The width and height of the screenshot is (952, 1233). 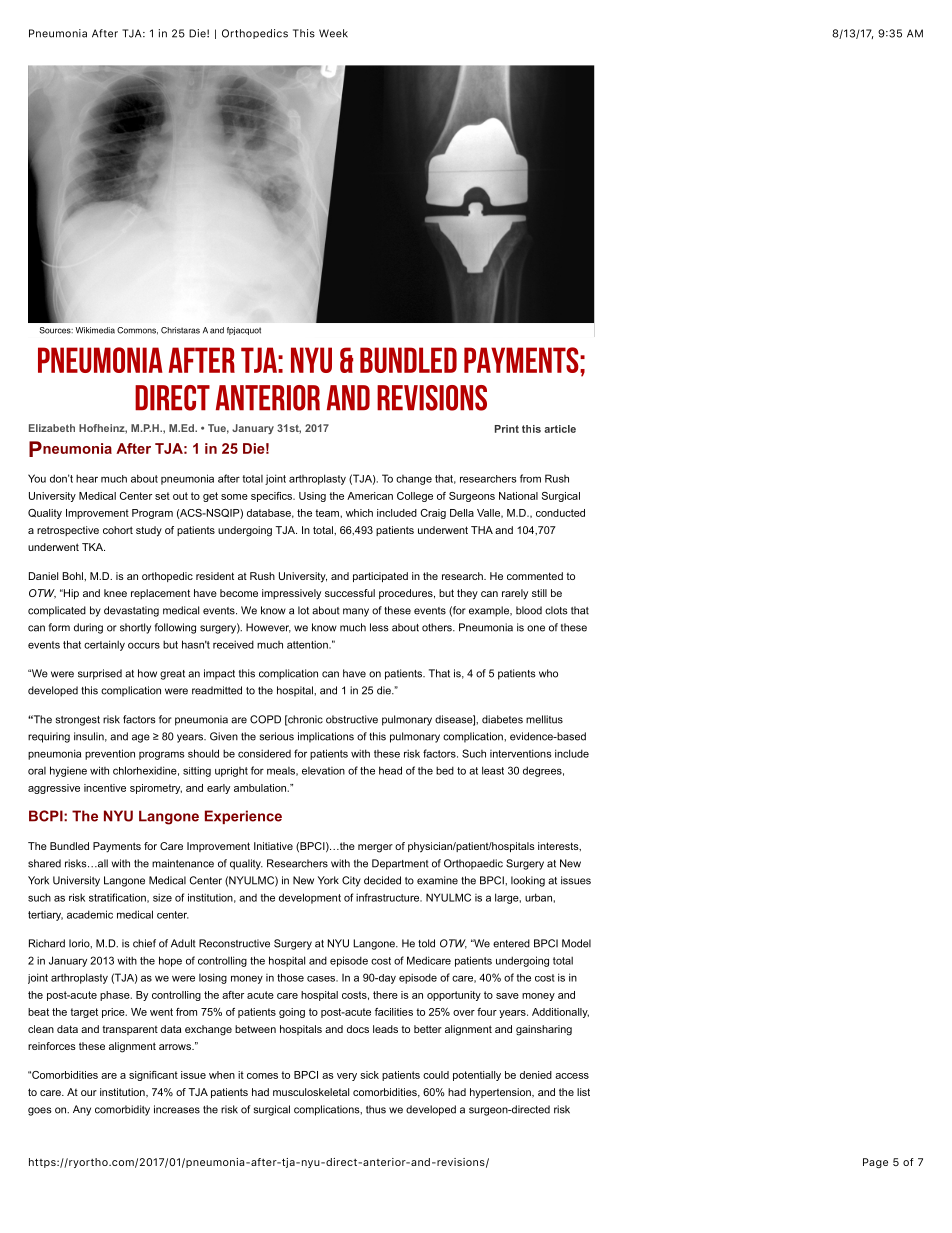 What do you see at coordinates (122, 1110) in the screenshot?
I see `comorbidity` at bounding box center [122, 1110].
